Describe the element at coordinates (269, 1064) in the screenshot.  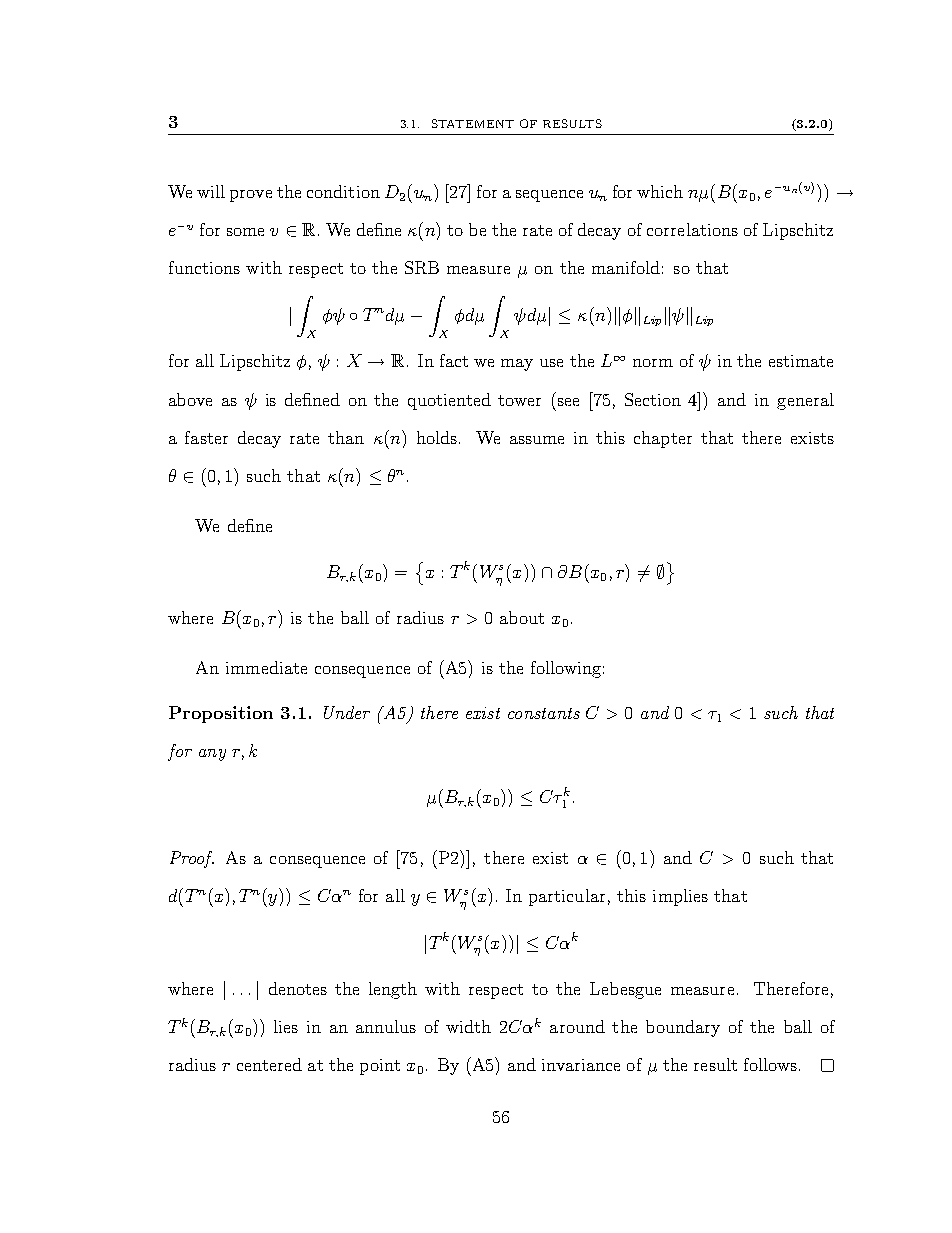
I see `centered` at that location.
